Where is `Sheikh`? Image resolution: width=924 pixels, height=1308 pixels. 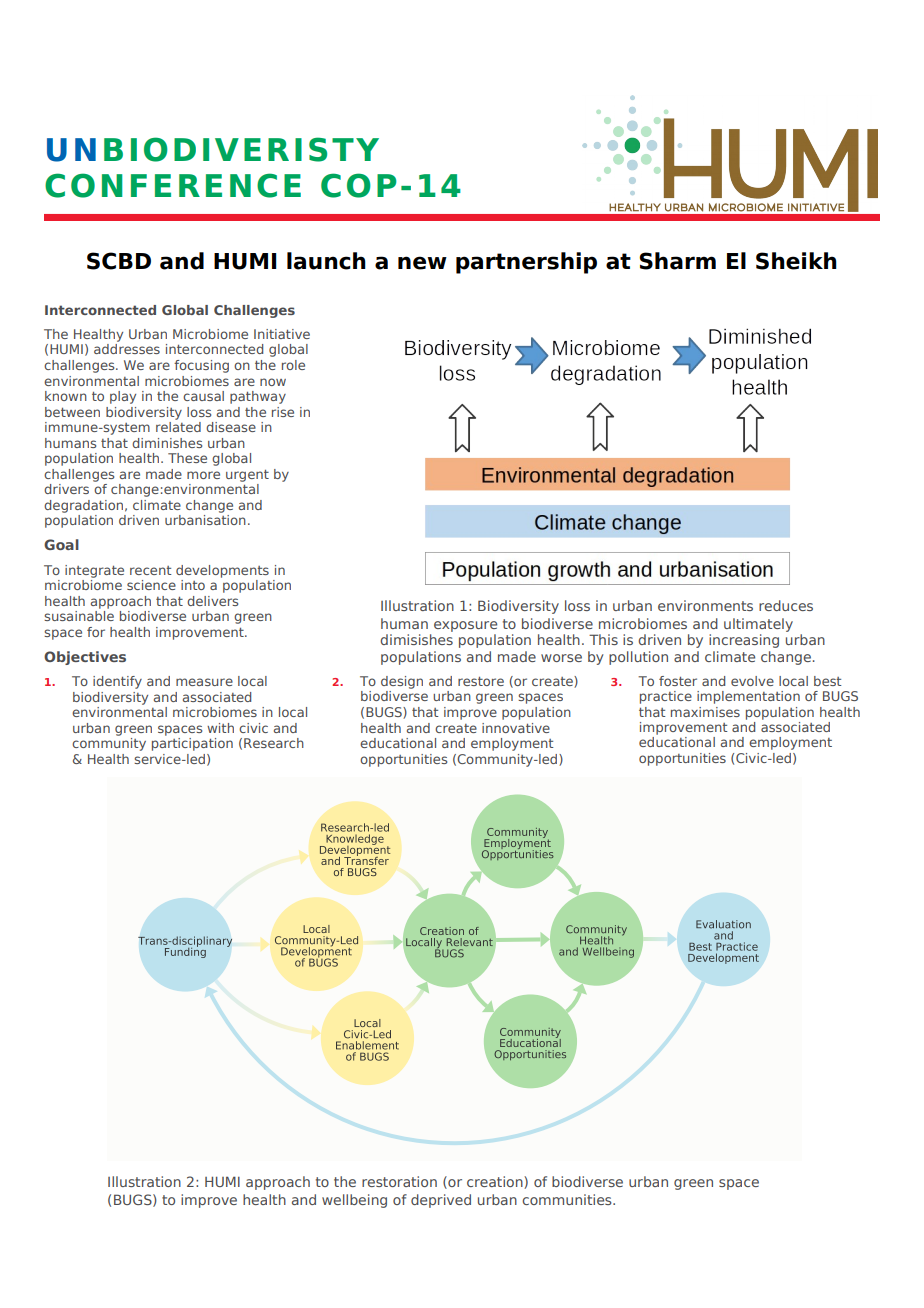 Sheikh is located at coordinates (796, 261).
